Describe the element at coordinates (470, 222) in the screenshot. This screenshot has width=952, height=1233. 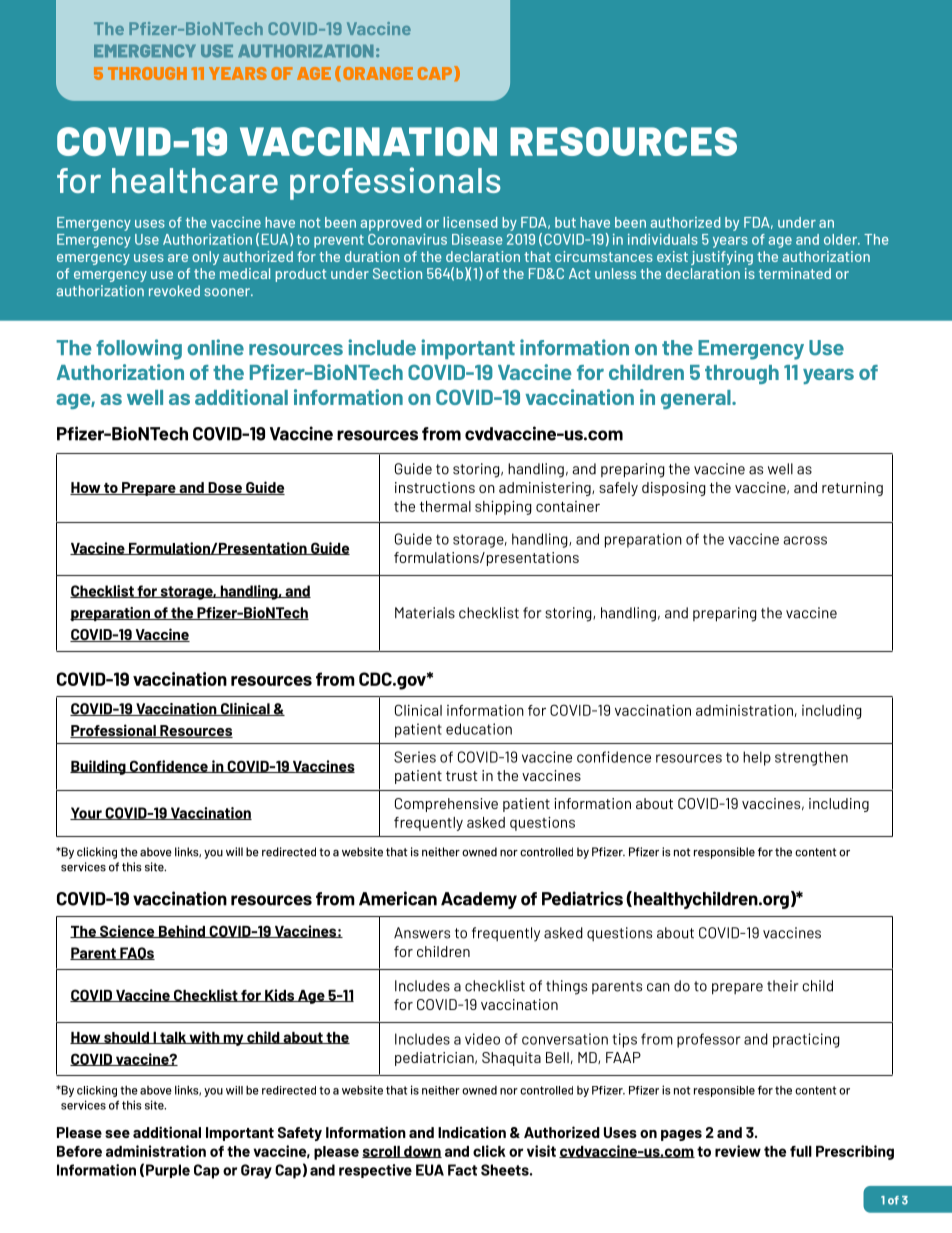
I see `licensed` at that location.
